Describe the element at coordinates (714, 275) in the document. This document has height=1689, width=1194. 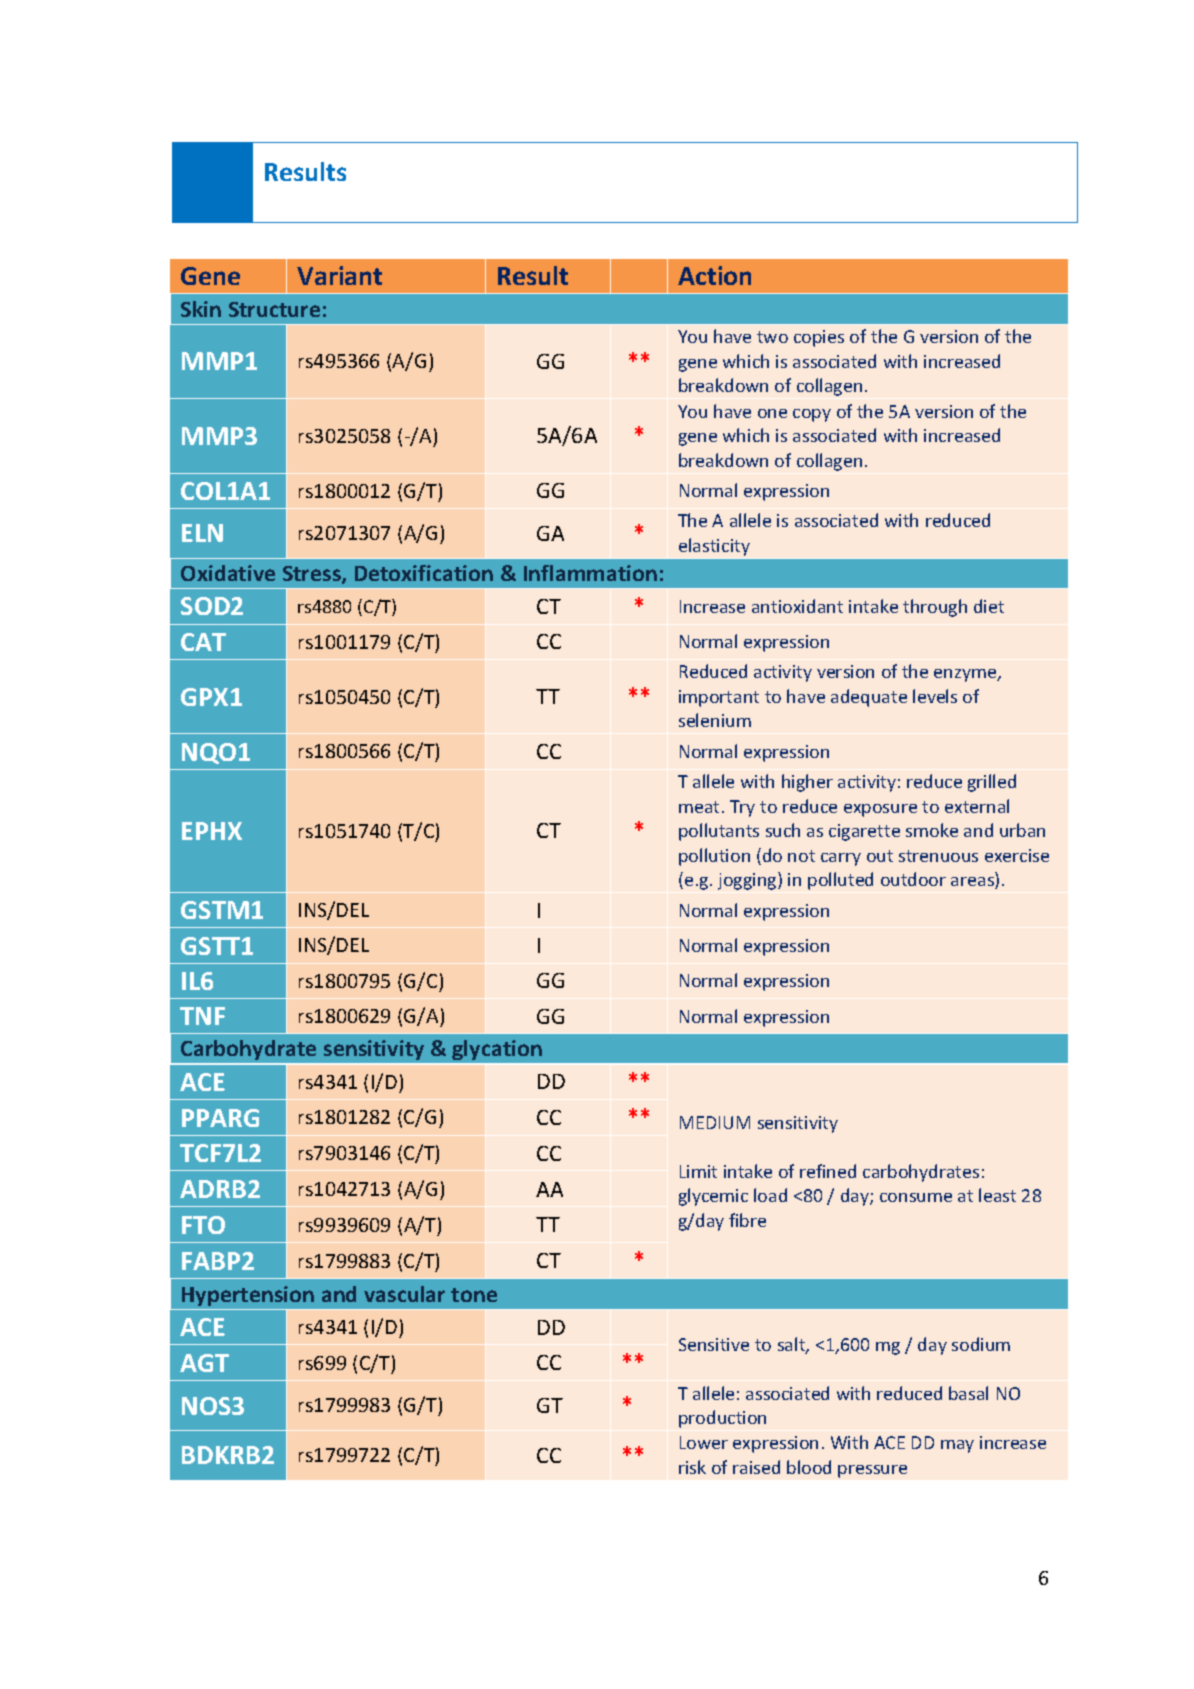
I see `Action` at that location.
